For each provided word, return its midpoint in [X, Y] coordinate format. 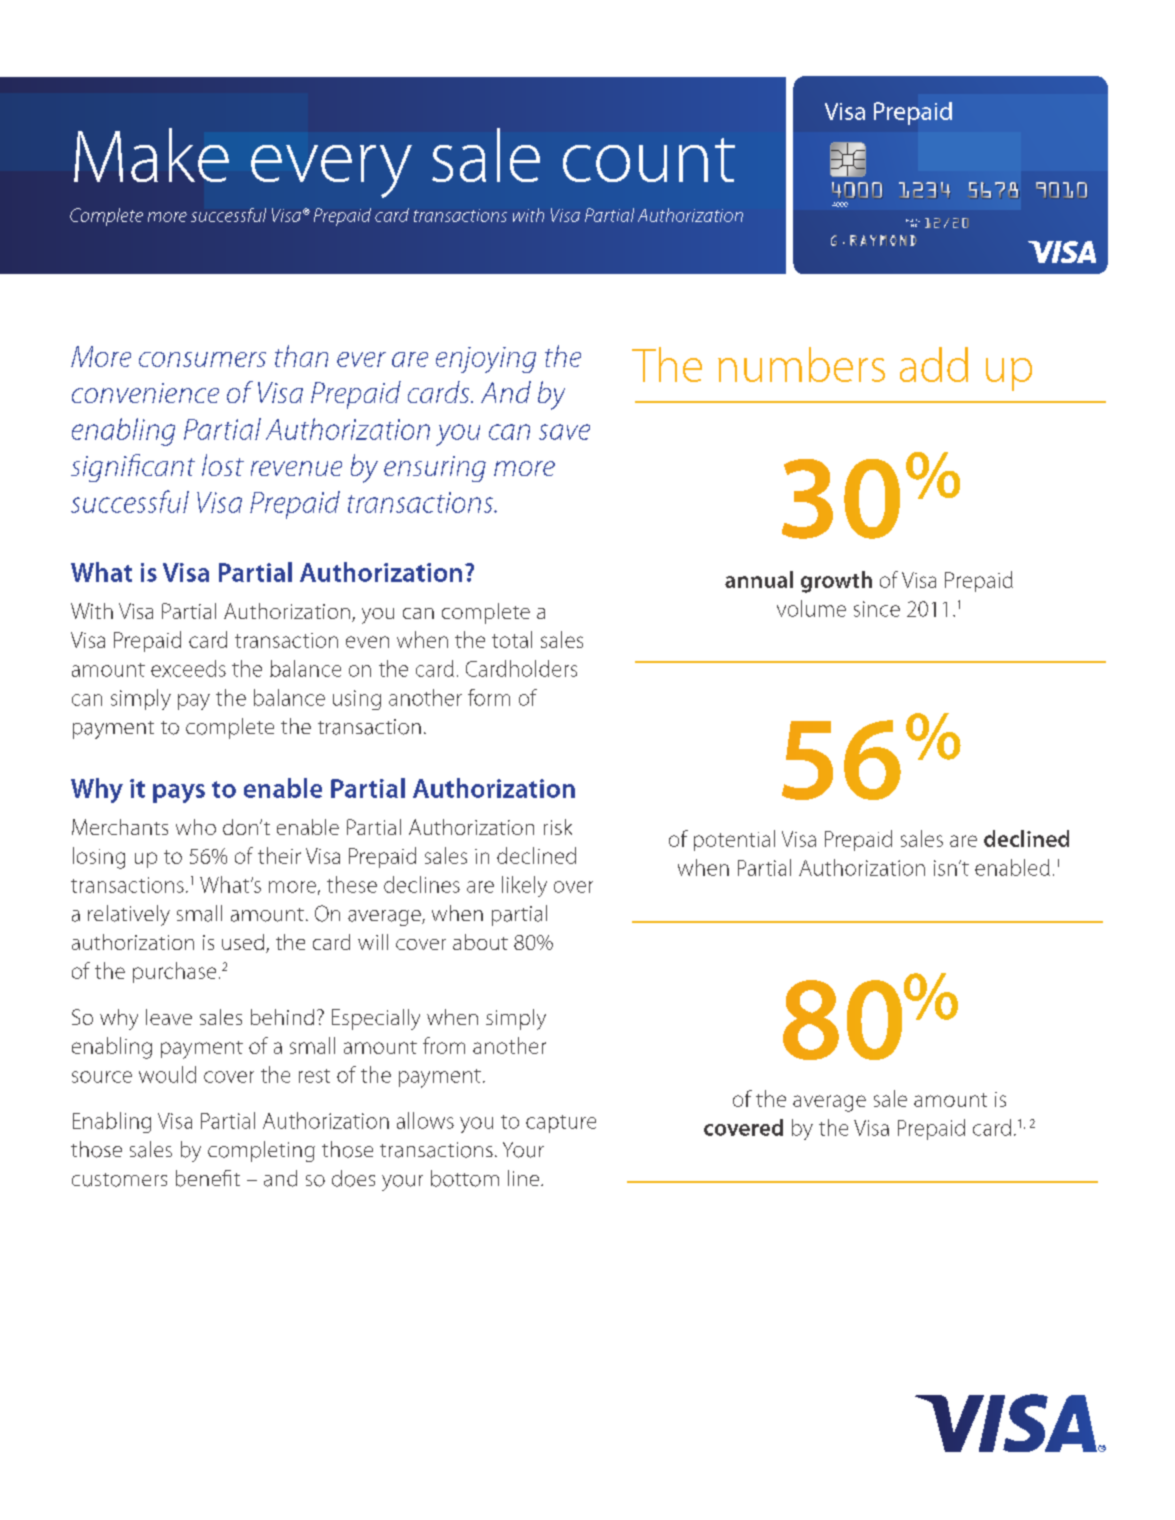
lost [223, 465]
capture [561, 1124]
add [934, 364]
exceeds [188, 668]
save [564, 432]
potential [734, 840]
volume [811, 608]
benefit [208, 1178]
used [243, 942]
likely [524, 886]
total [512, 639]
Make [151, 155]
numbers [801, 364]
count [649, 160]
